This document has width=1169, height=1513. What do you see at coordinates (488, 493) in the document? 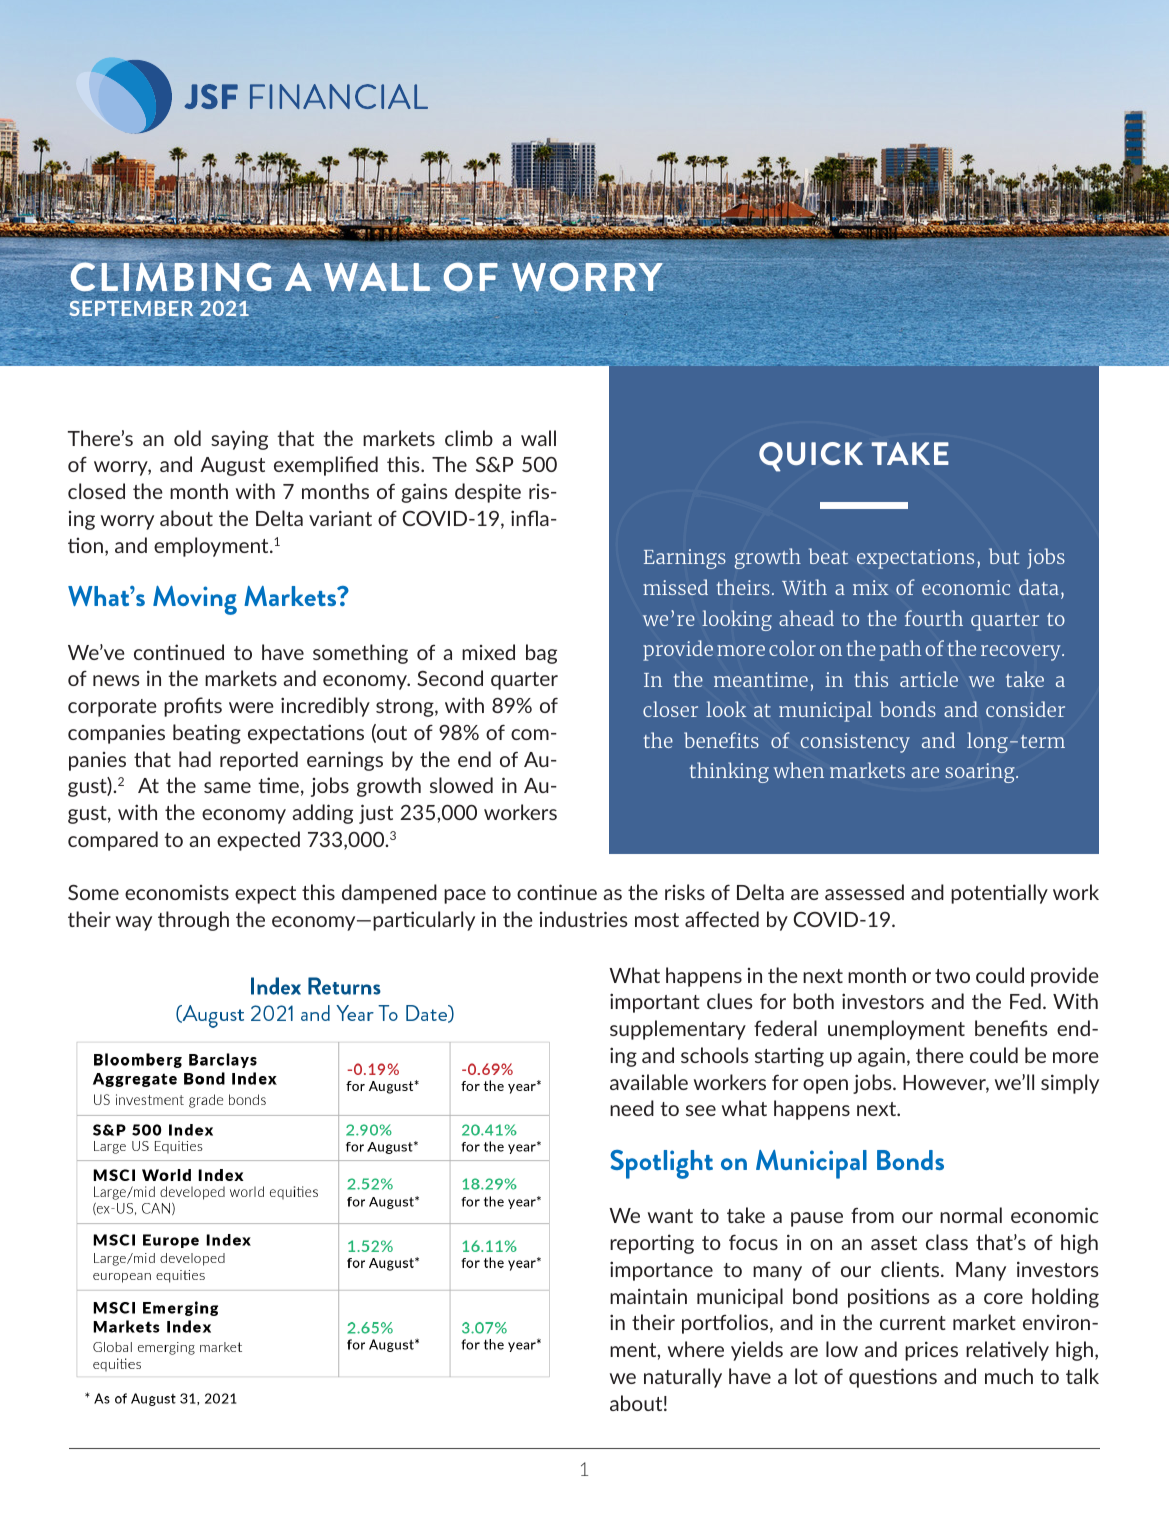
I see `despite` at bounding box center [488, 493].
